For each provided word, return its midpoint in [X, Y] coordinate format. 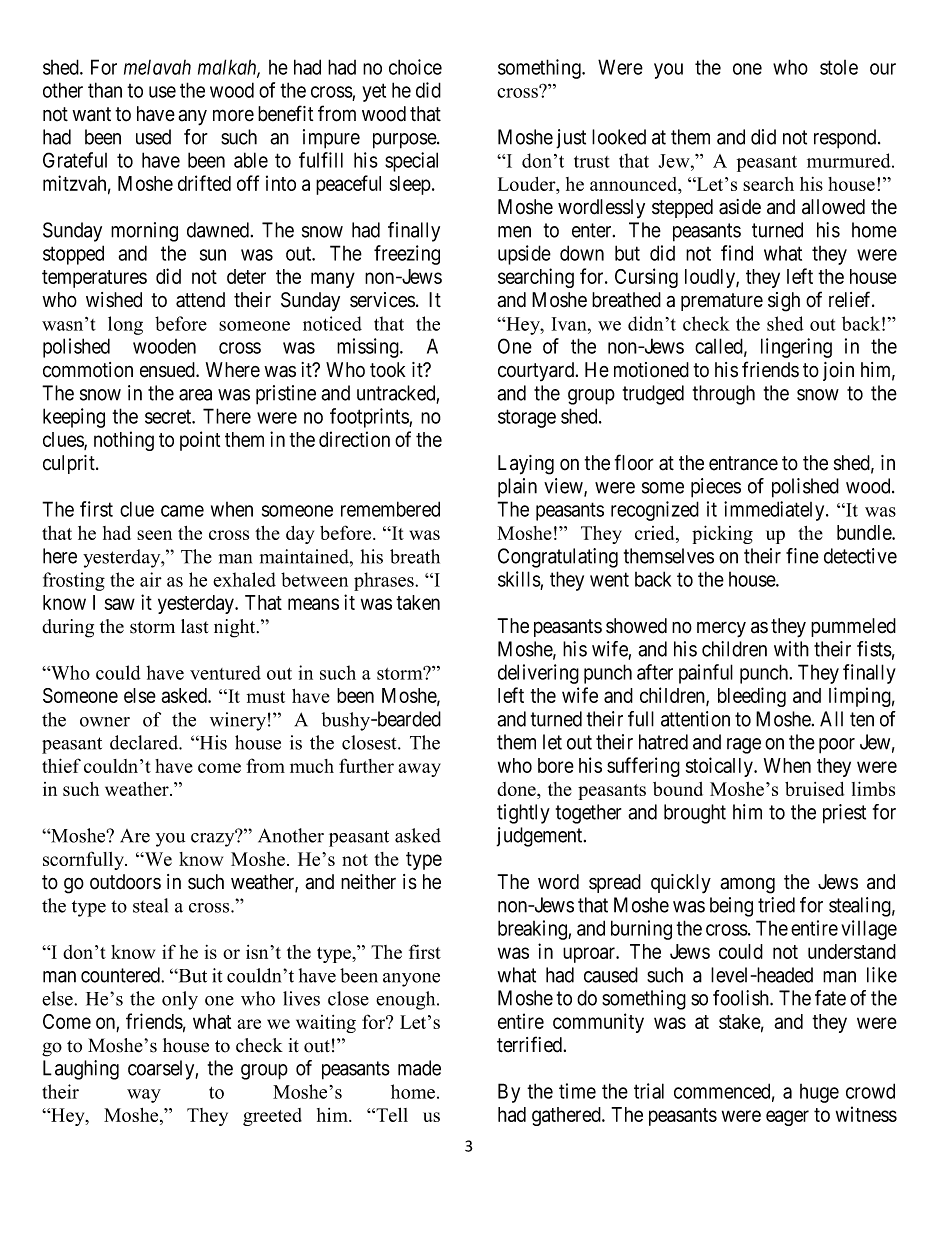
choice [415, 67]
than [105, 90]
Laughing [81, 1070]
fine [802, 556]
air [151, 579]
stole [839, 67]
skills [519, 579]
